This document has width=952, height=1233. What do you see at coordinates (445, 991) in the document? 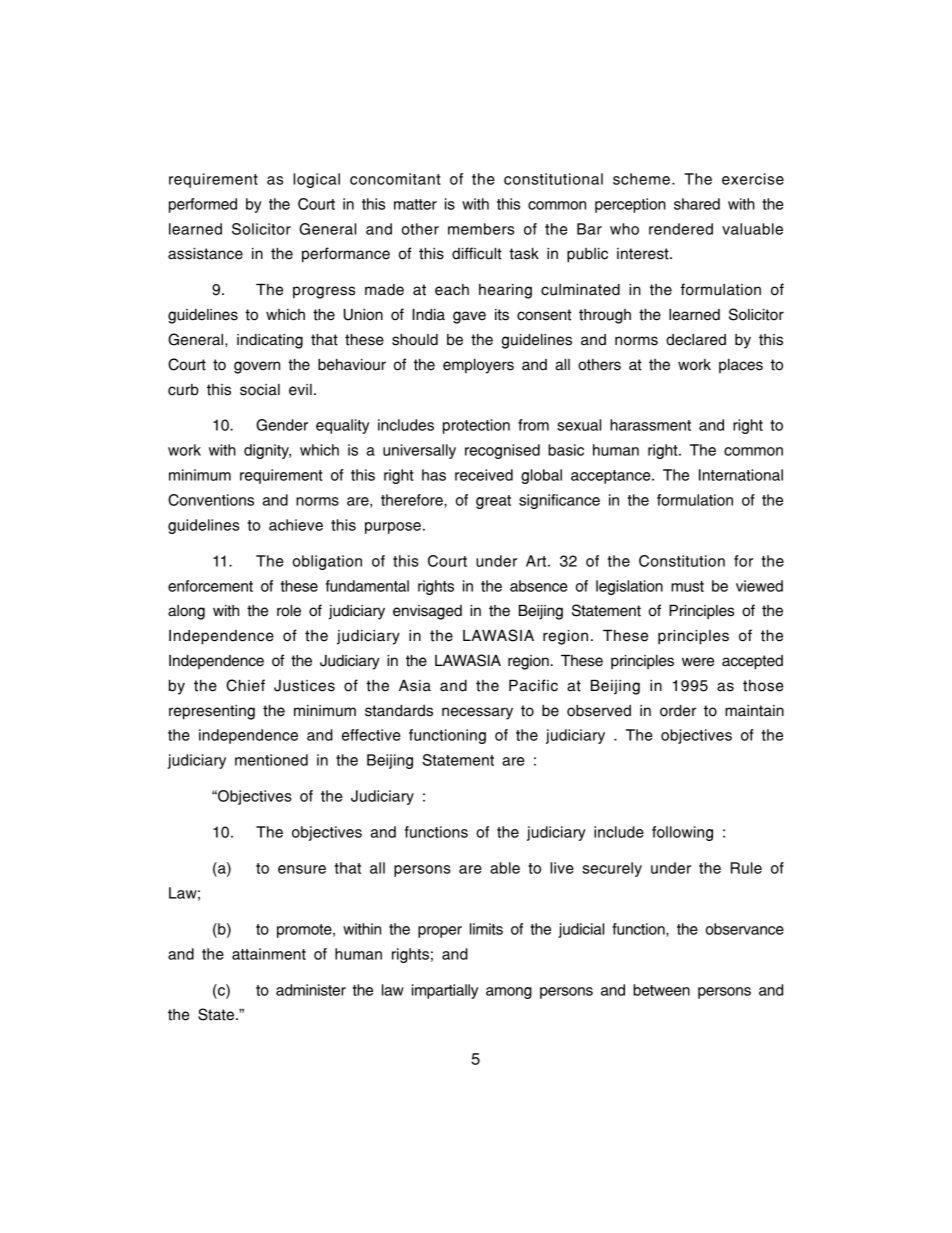
I see `impartially` at bounding box center [445, 991].
